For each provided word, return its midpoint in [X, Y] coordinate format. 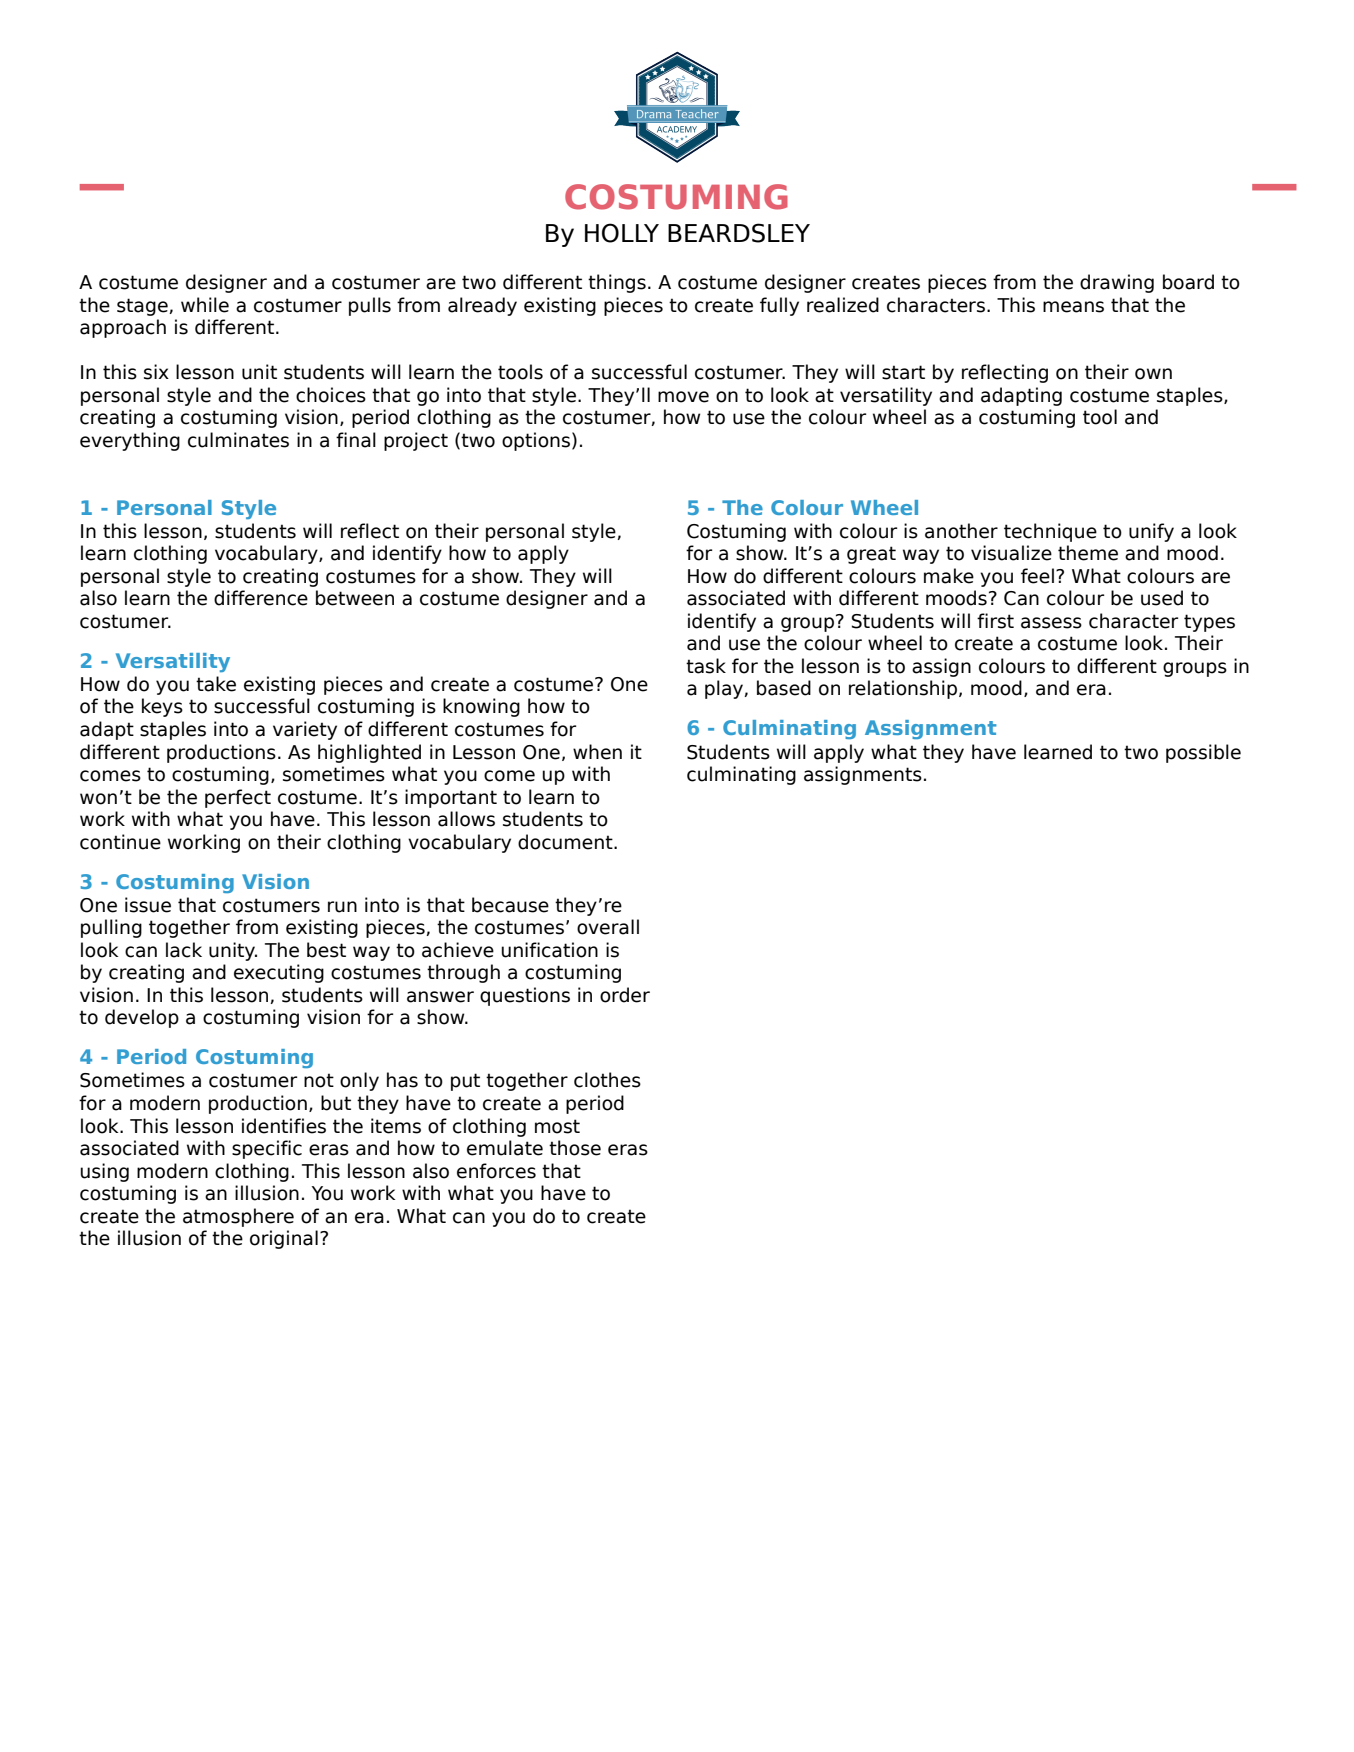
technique [1050, 532]
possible [1203, 753]
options [536, 441]
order [625, 995]
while [205, 305]
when [597, 752]
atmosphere [238, 1217]
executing [279, 973]
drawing [1117, 283]
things [617, 283]
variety [305, 730]
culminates [238, 440]
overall [608, 927]
